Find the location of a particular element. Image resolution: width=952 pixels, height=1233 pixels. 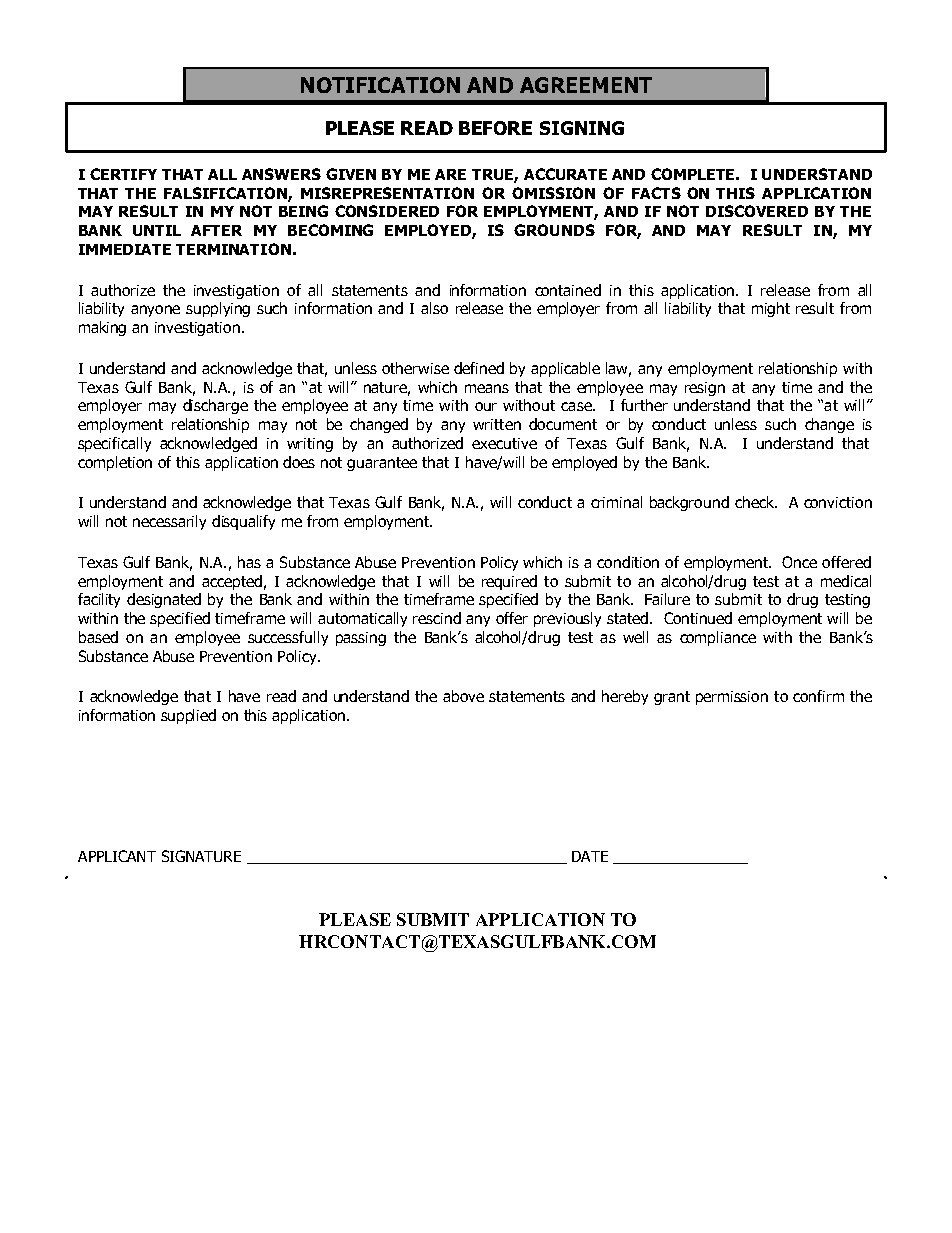

Once is located at coordinates (799, 562).
